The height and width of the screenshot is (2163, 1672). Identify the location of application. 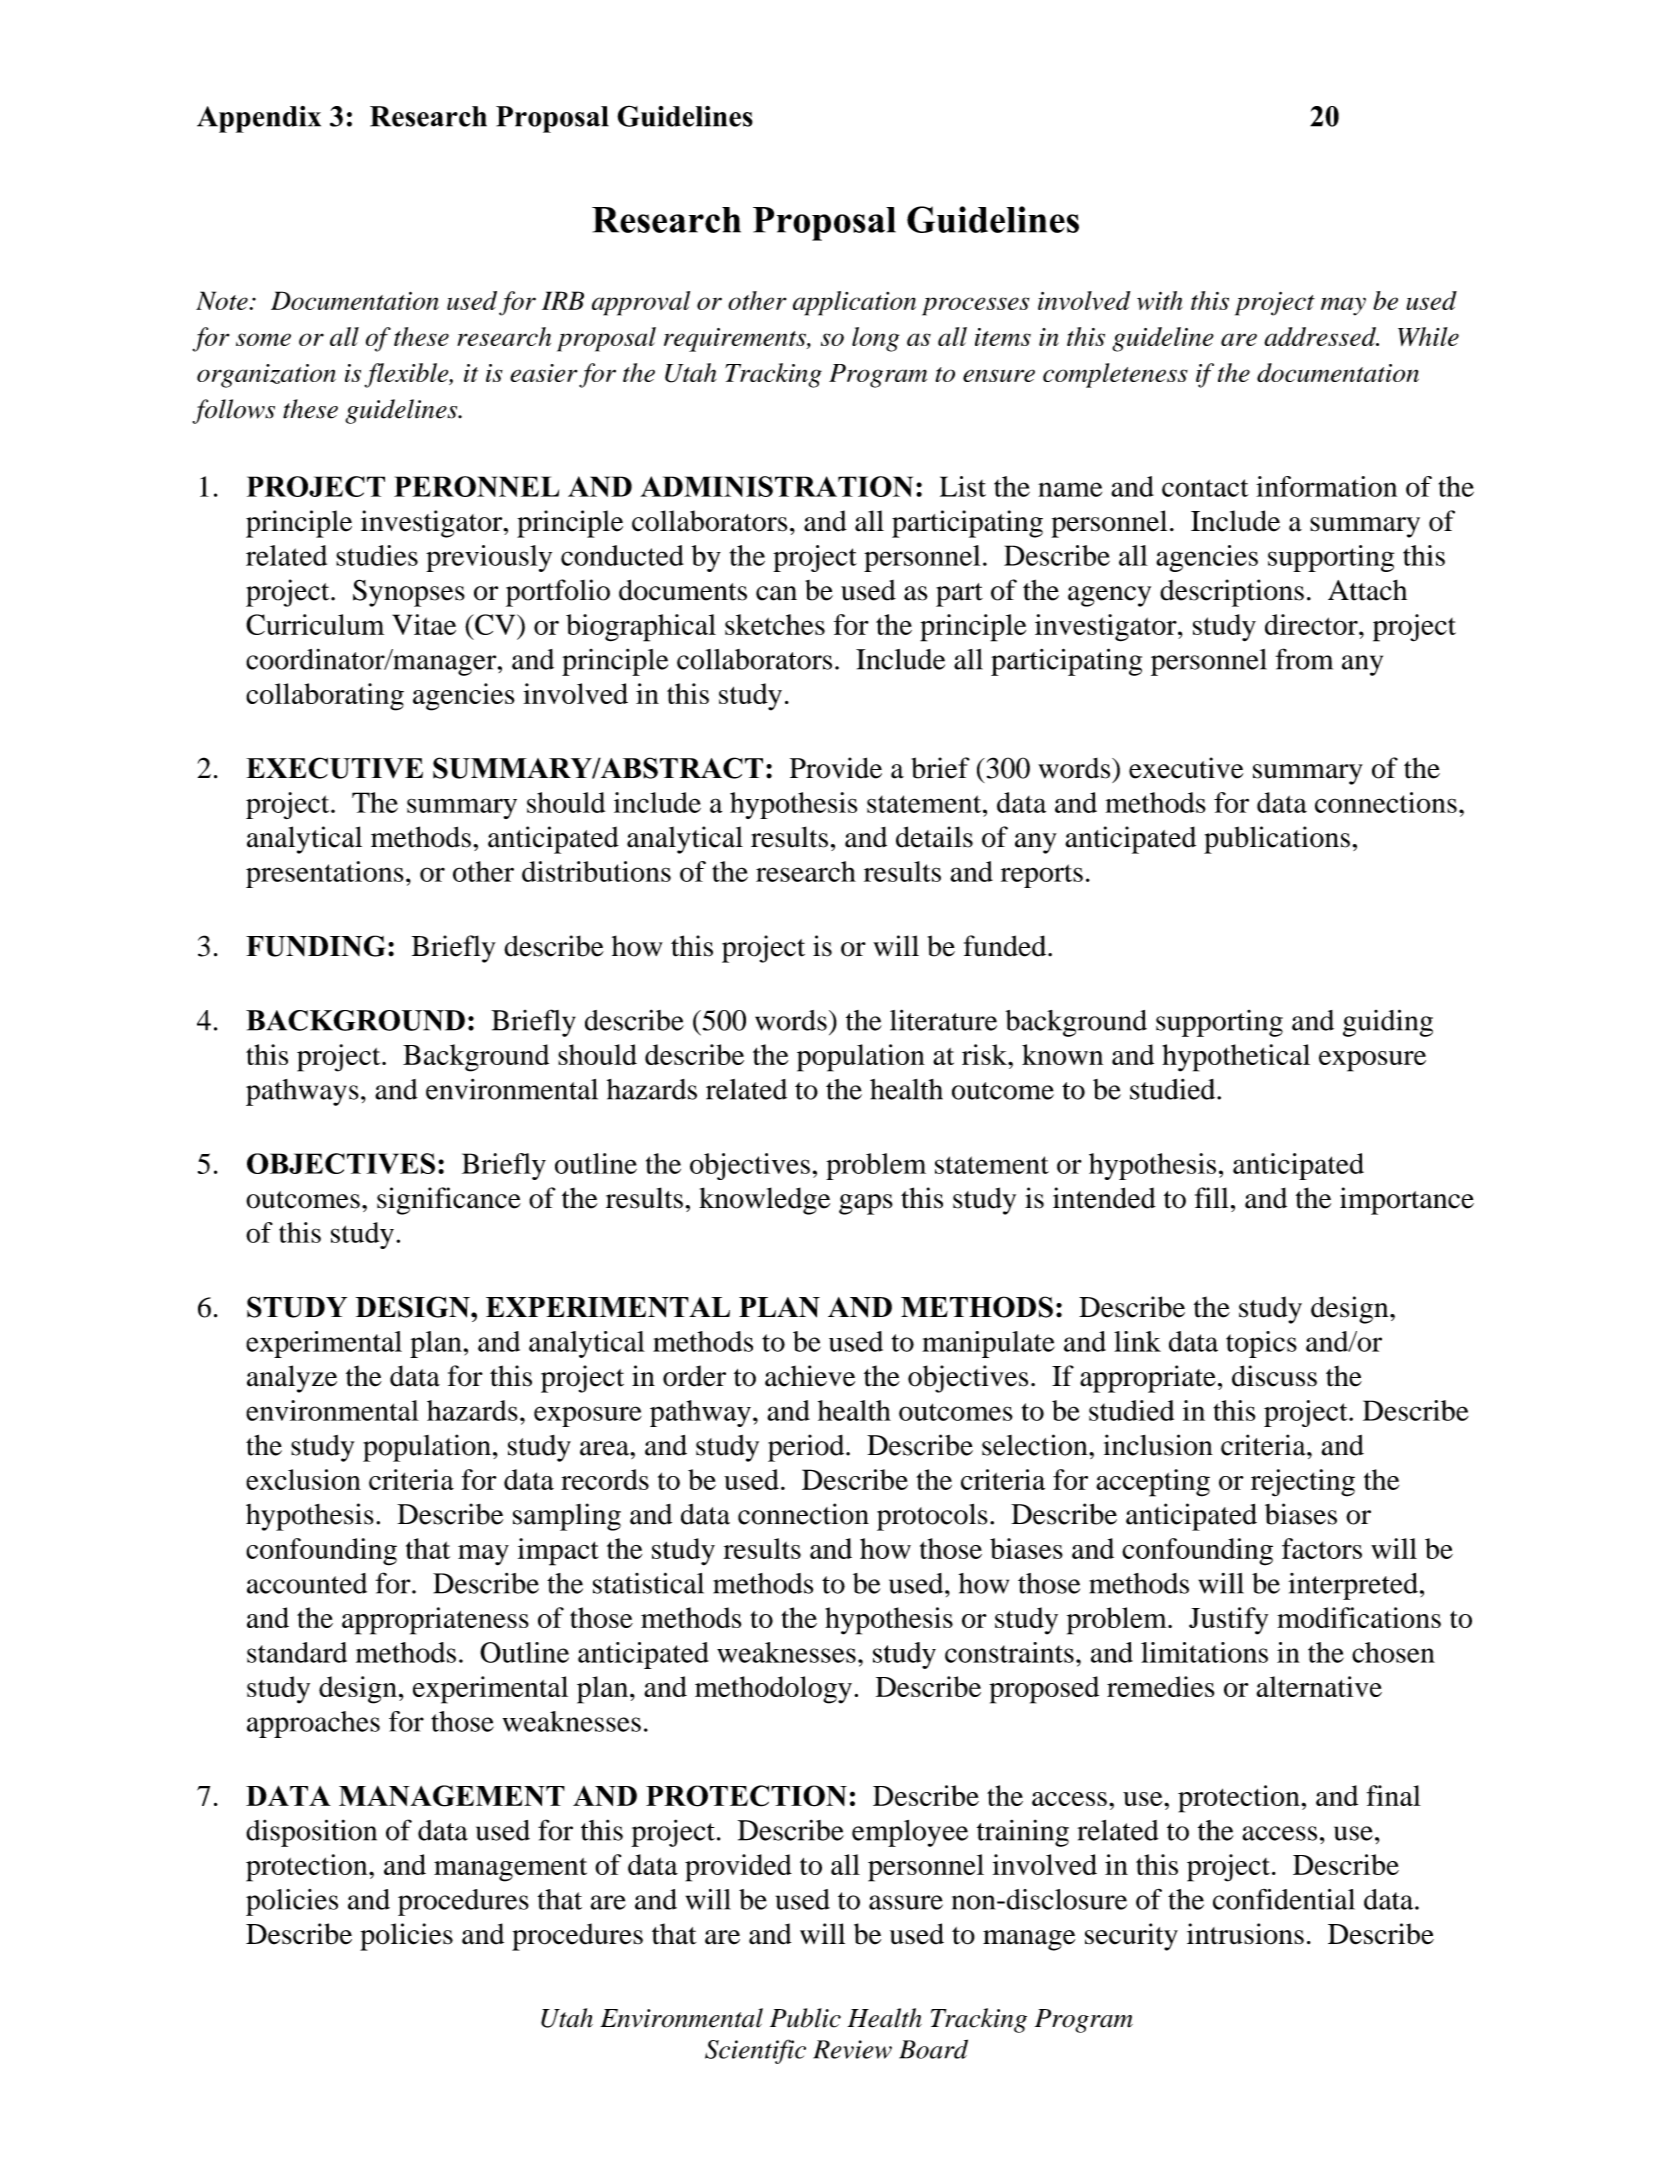
(854, 303).
